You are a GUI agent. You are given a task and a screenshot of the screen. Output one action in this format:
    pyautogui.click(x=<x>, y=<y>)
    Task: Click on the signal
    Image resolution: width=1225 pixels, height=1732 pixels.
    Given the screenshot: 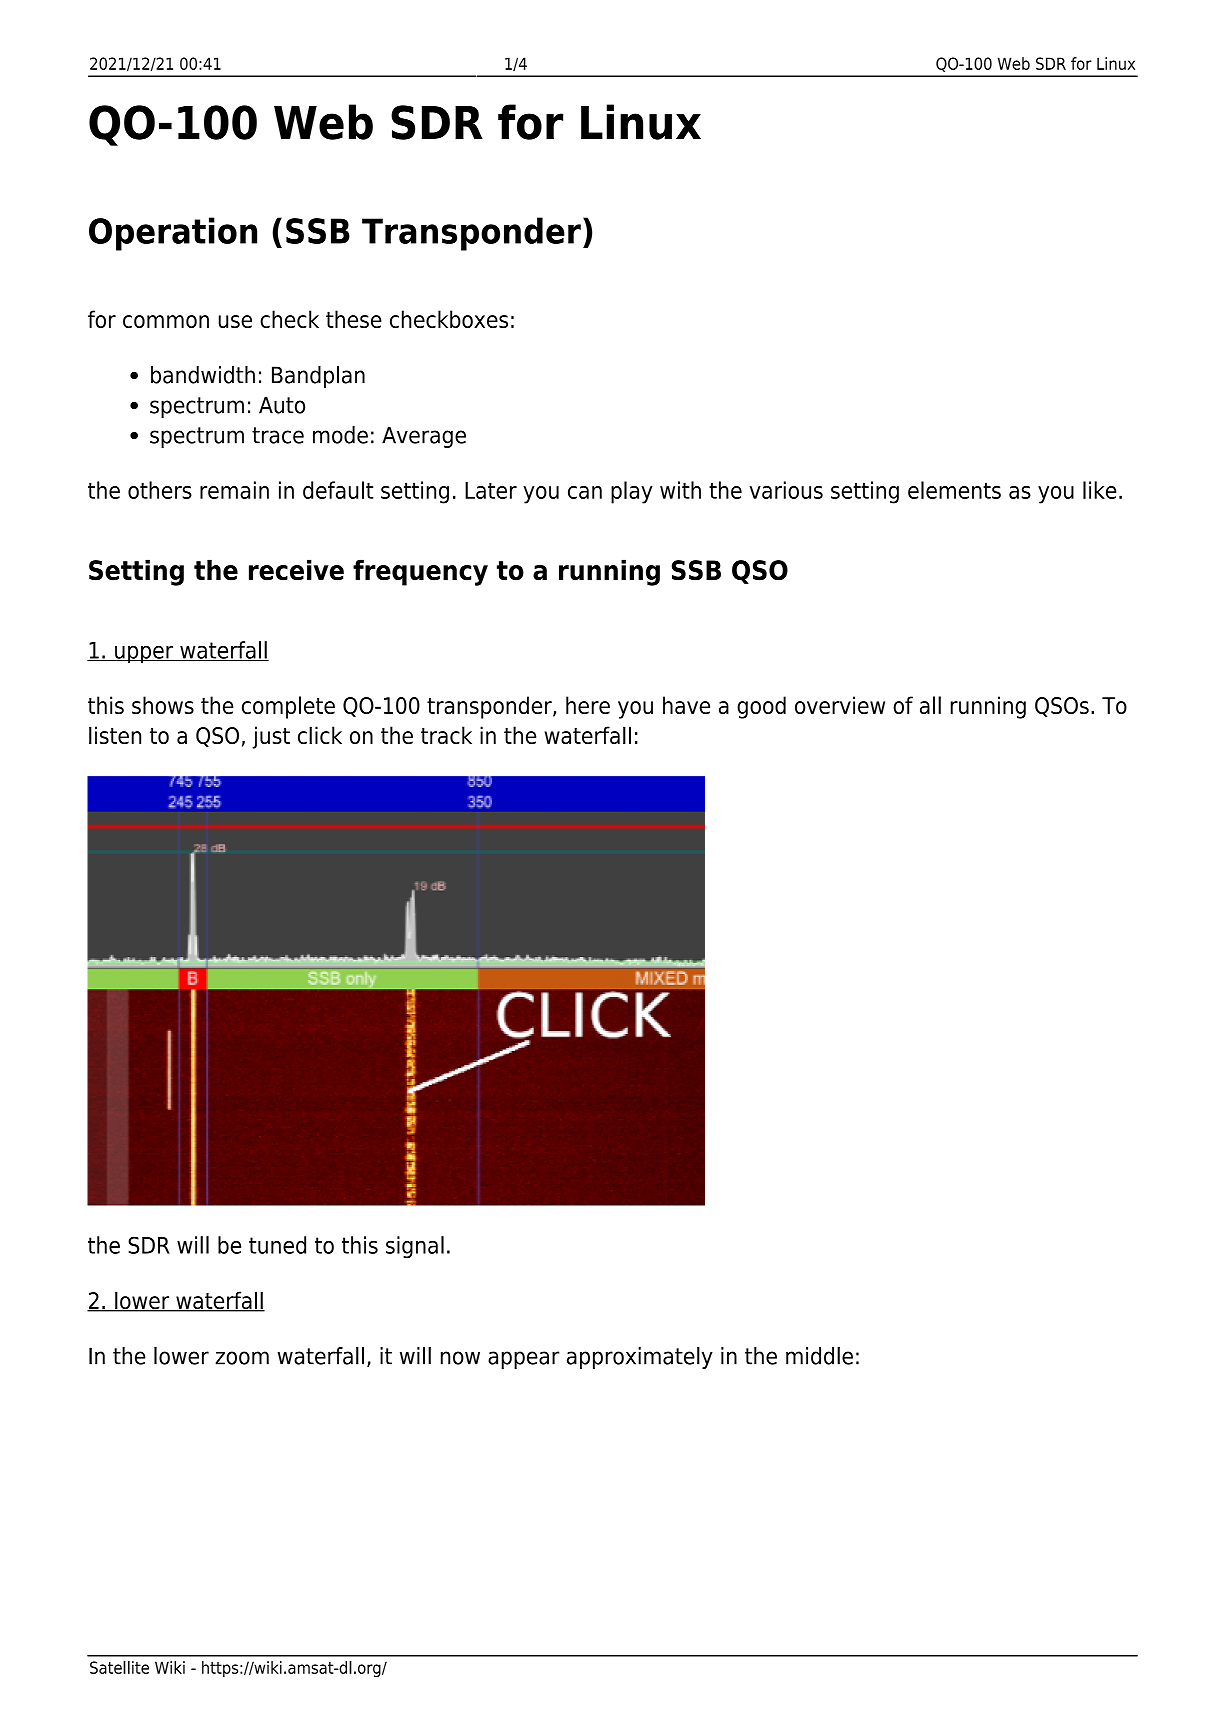 What is the action you would take?
    pyautogui.click(x=415, y=1247)
